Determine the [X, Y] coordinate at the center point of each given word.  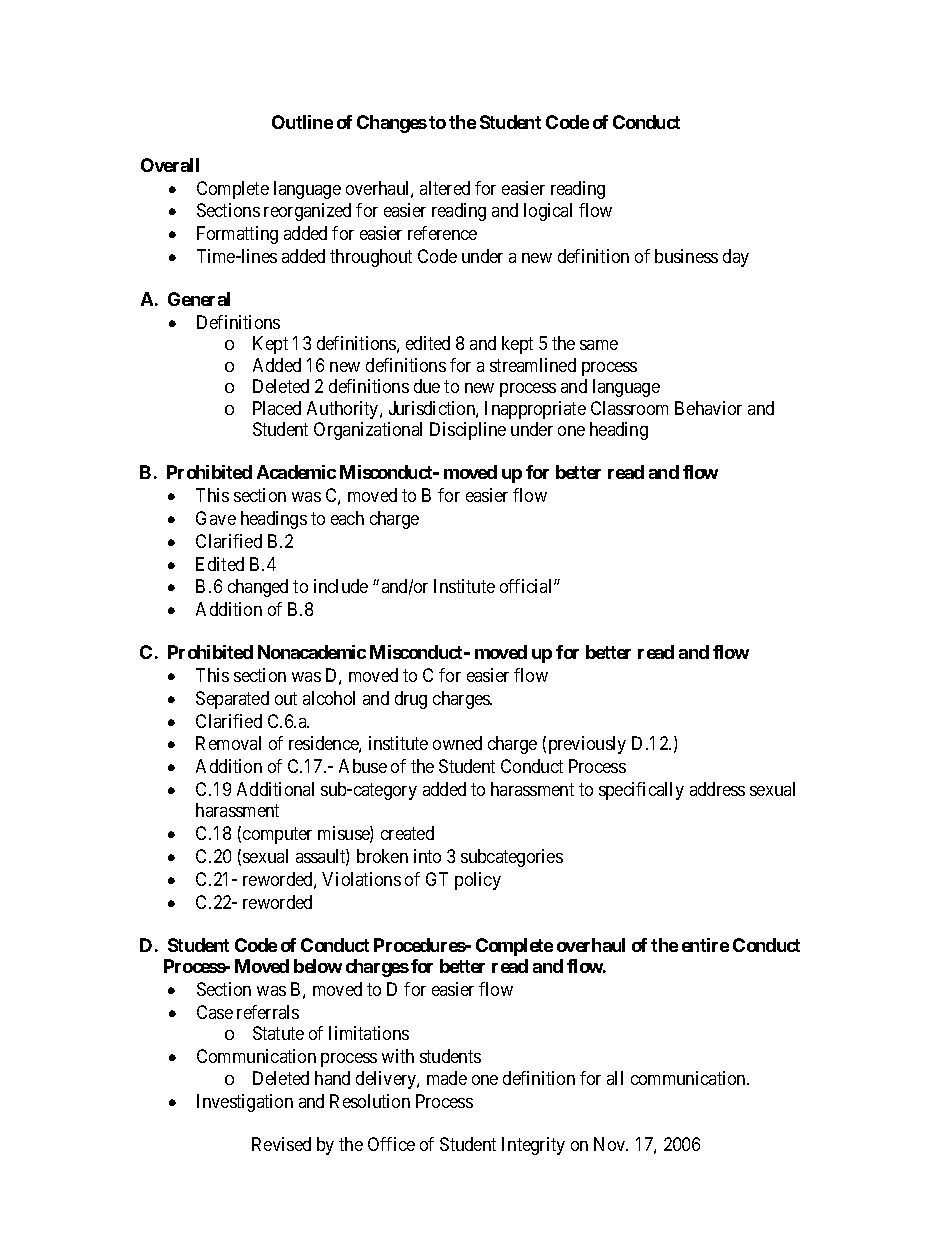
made [447, 1078]
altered [445, 188]
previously [587, 745]
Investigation [245, 1103]
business [686, 256]
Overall [170, 165]
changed [258, 588]
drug [411, 700]
